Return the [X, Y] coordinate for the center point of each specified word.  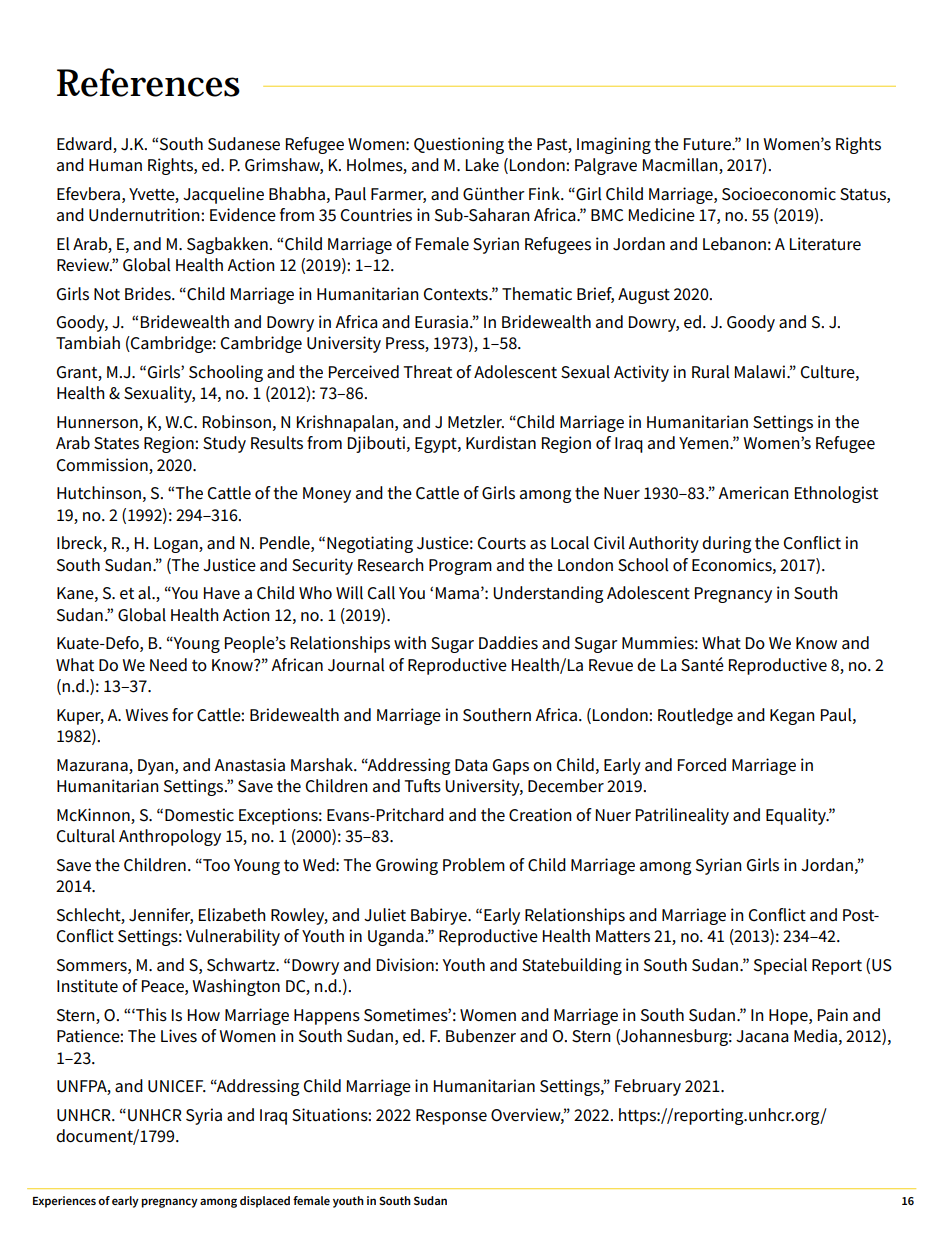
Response [451, 1117]
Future [708, 144]
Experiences [64, 1202]
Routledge [695, 716]
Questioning [459, 145]
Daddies [508, 643]
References [148, 82]
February [648, 1087]
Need [168, 665]
